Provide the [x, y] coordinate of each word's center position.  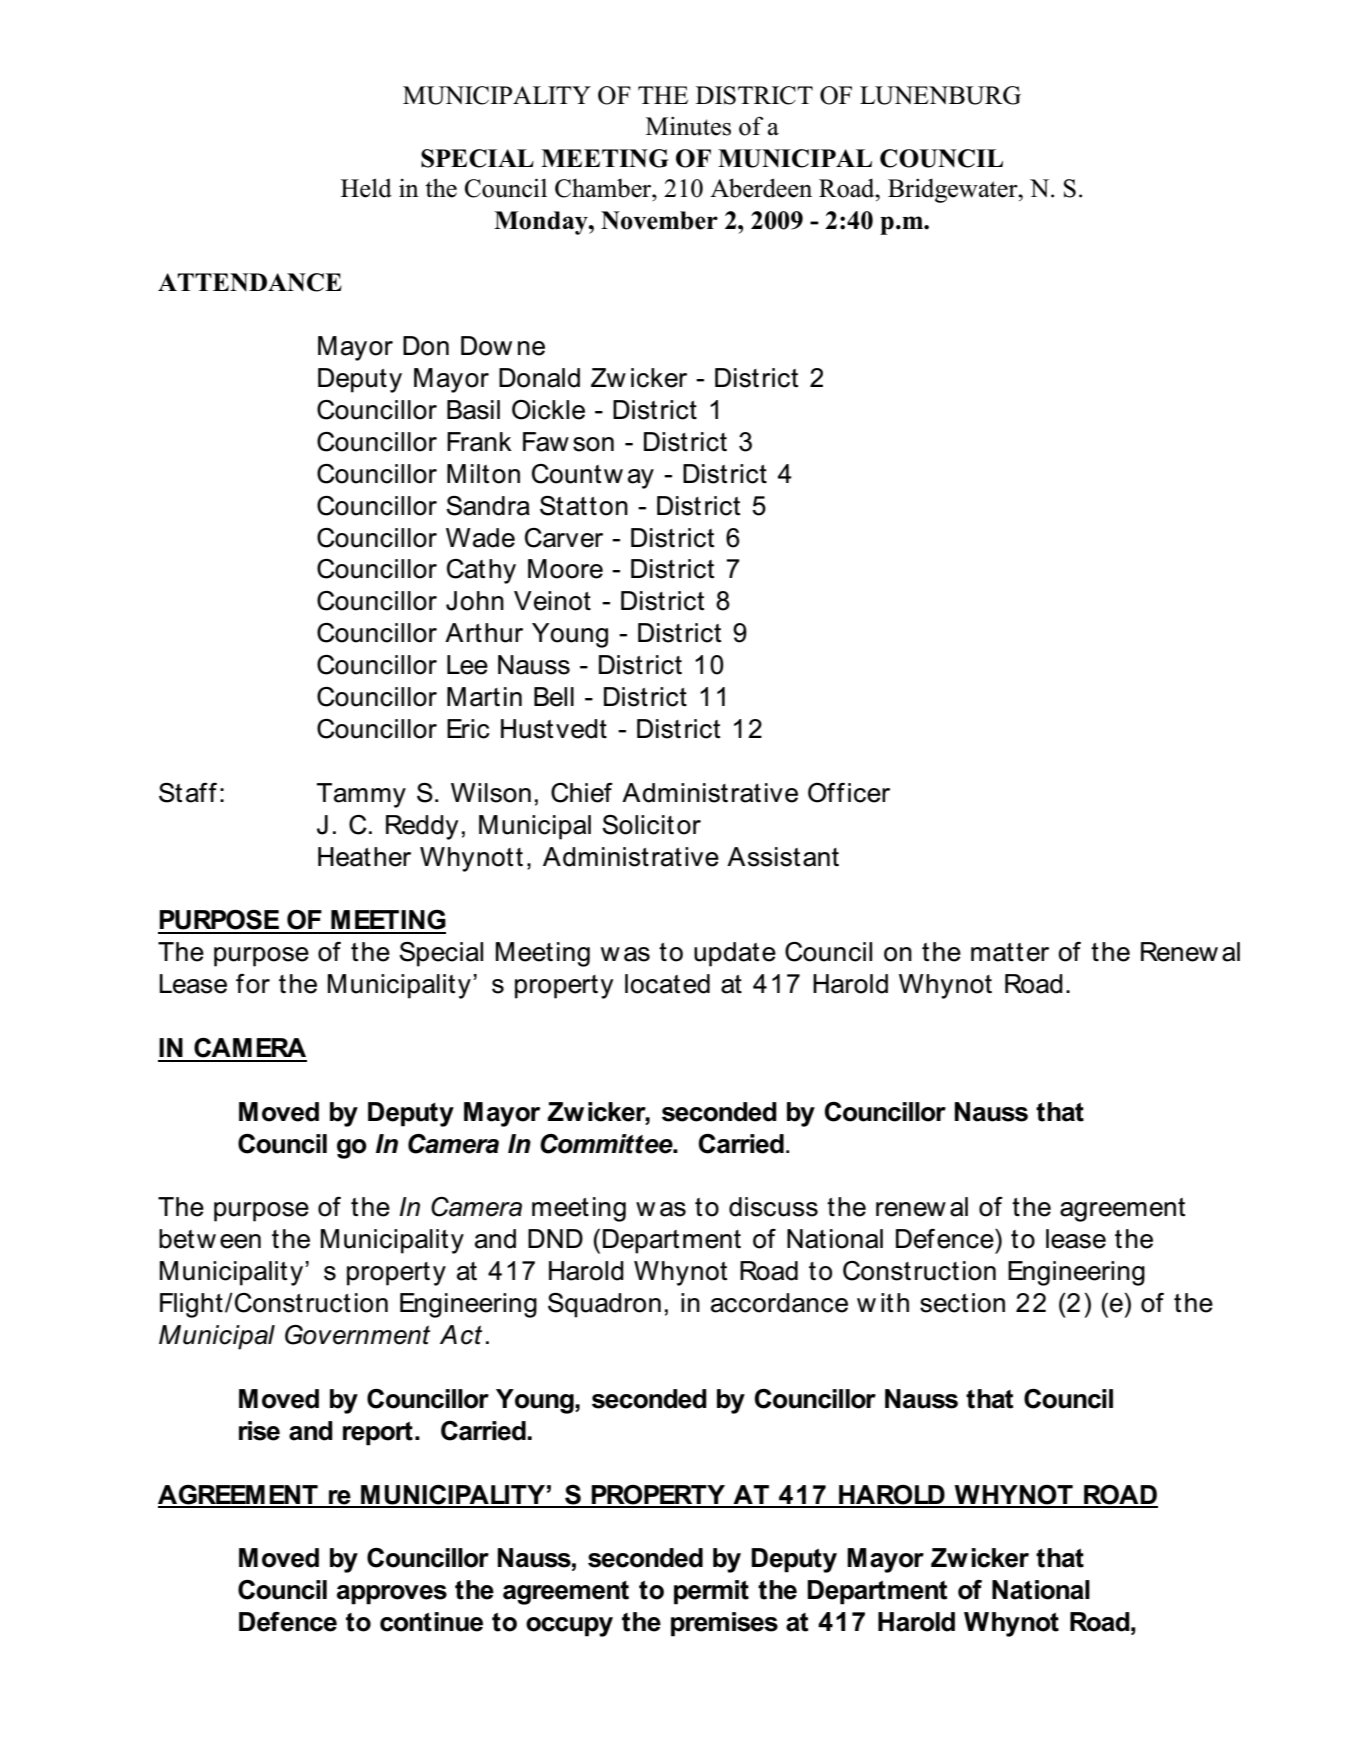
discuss [773, 1207]
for [253, 984]
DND [555, 1238]
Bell [554, 697]
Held [366, 188]
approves [392, 1595]
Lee [467, 665]
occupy [569, 1627]
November [659, 220]
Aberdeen [761, 188]
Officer [849, 792]
